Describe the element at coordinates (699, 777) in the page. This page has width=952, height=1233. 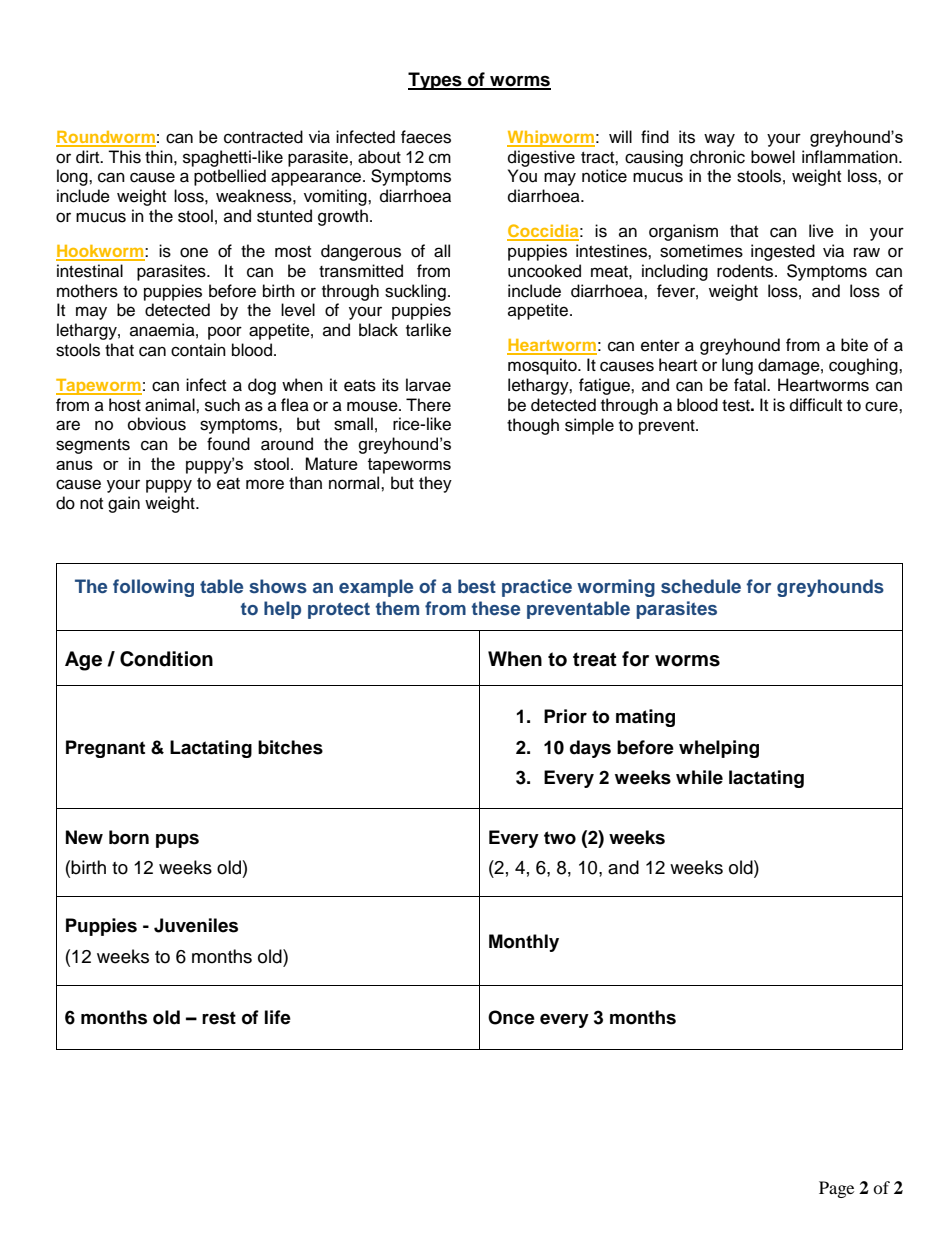
I see `while` at that location.
